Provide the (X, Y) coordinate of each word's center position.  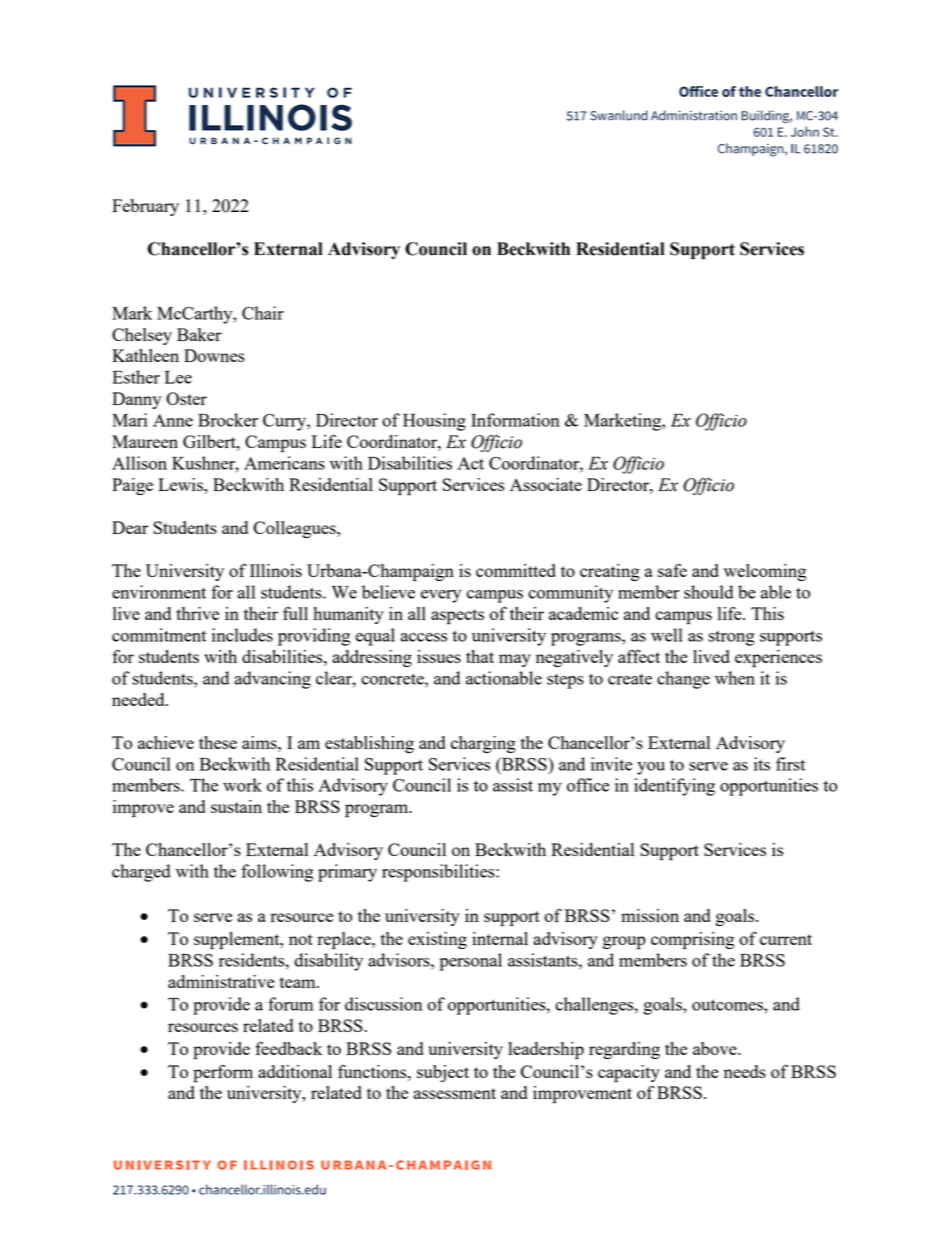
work (242, 785)
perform (223, 1073)
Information (515, 420)
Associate (546, 484)
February (145, 207)
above (716, 1048)
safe (672, 570)
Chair (263, 313)
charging (483, 744)
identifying (674, 787)
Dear (130, 527)
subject (443, 1073)
